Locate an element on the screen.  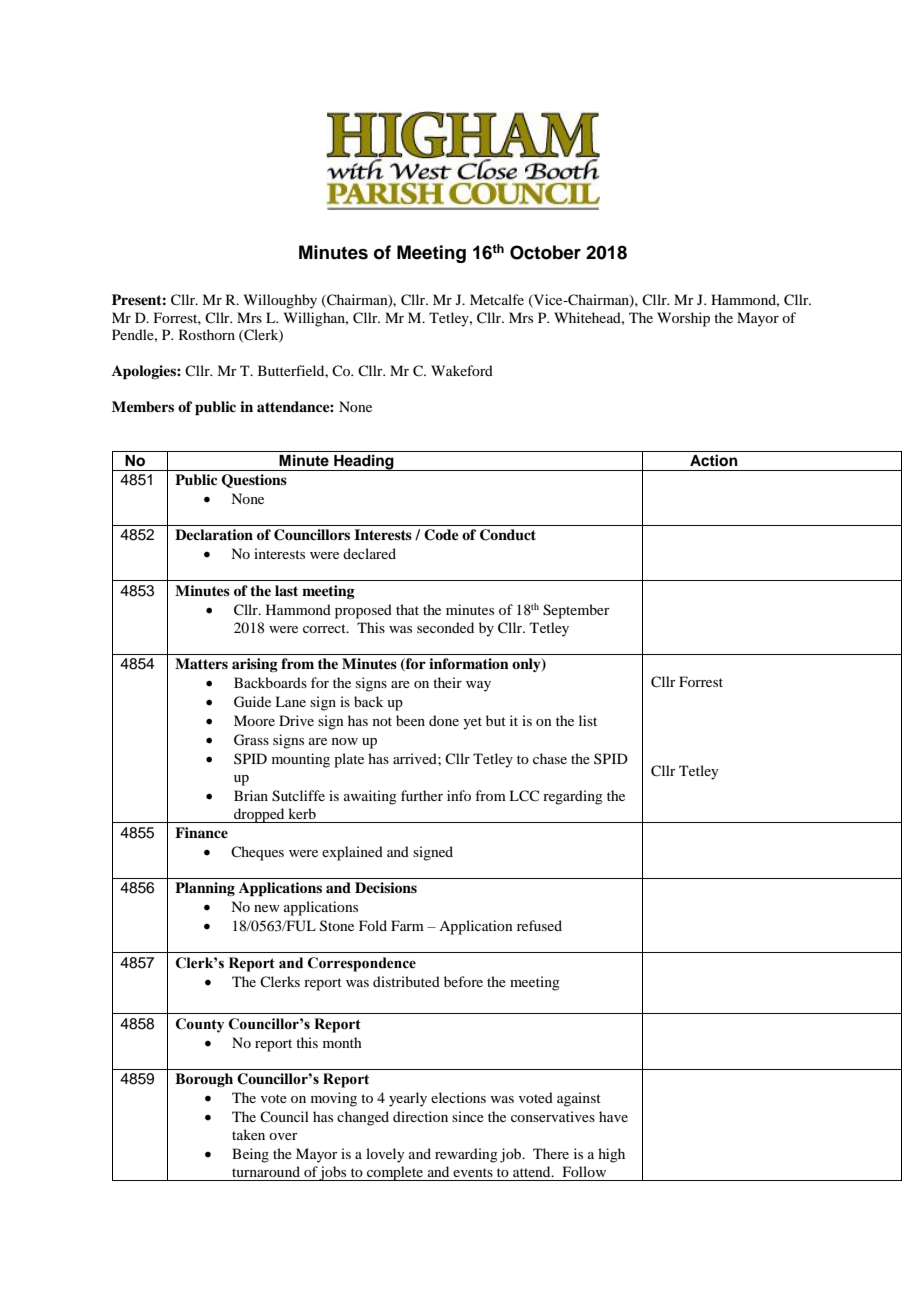
Code is located at coordinates (441, 535).
